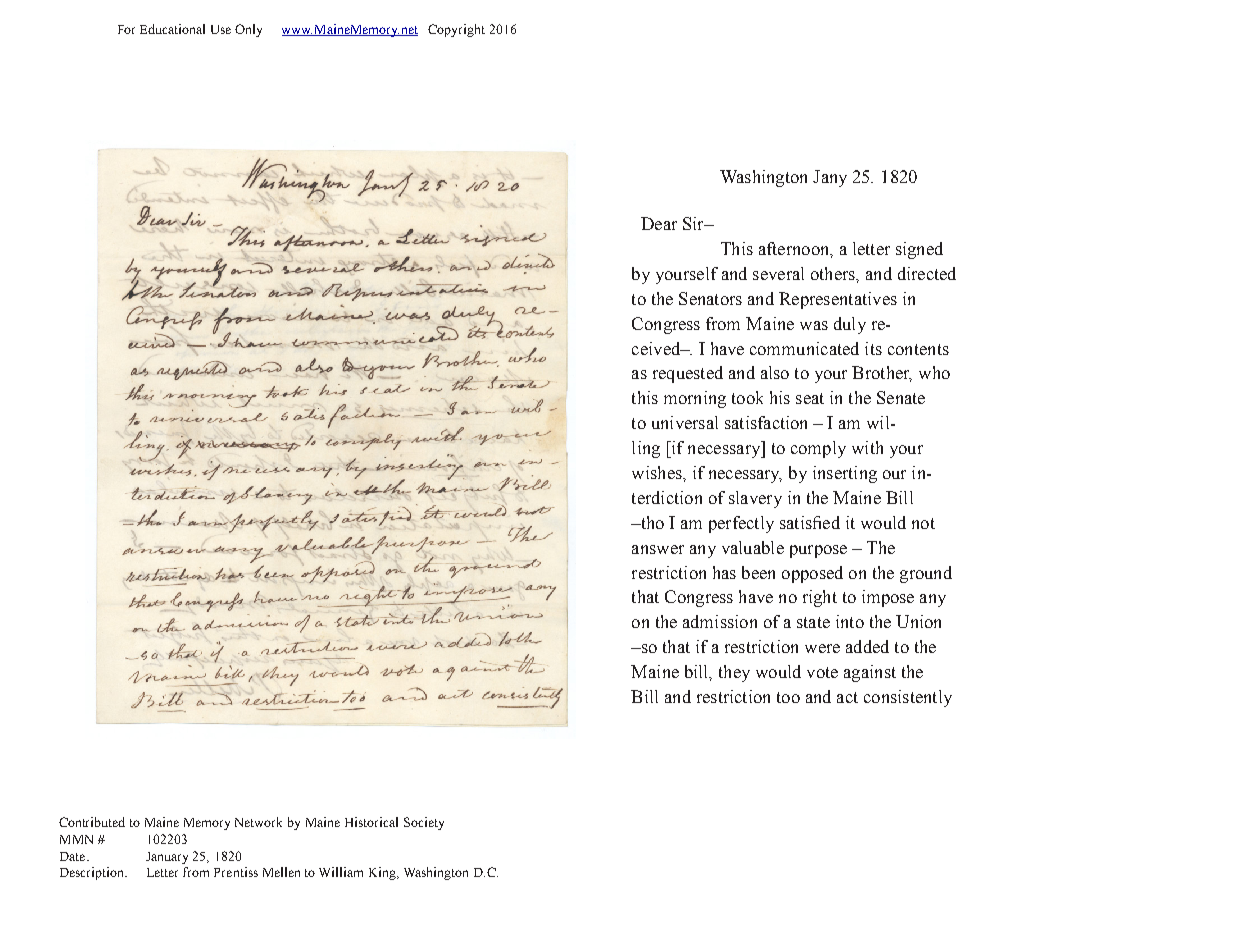  Describe the element at coordinates (221, 29) in the page. I see `Use` at that location.
